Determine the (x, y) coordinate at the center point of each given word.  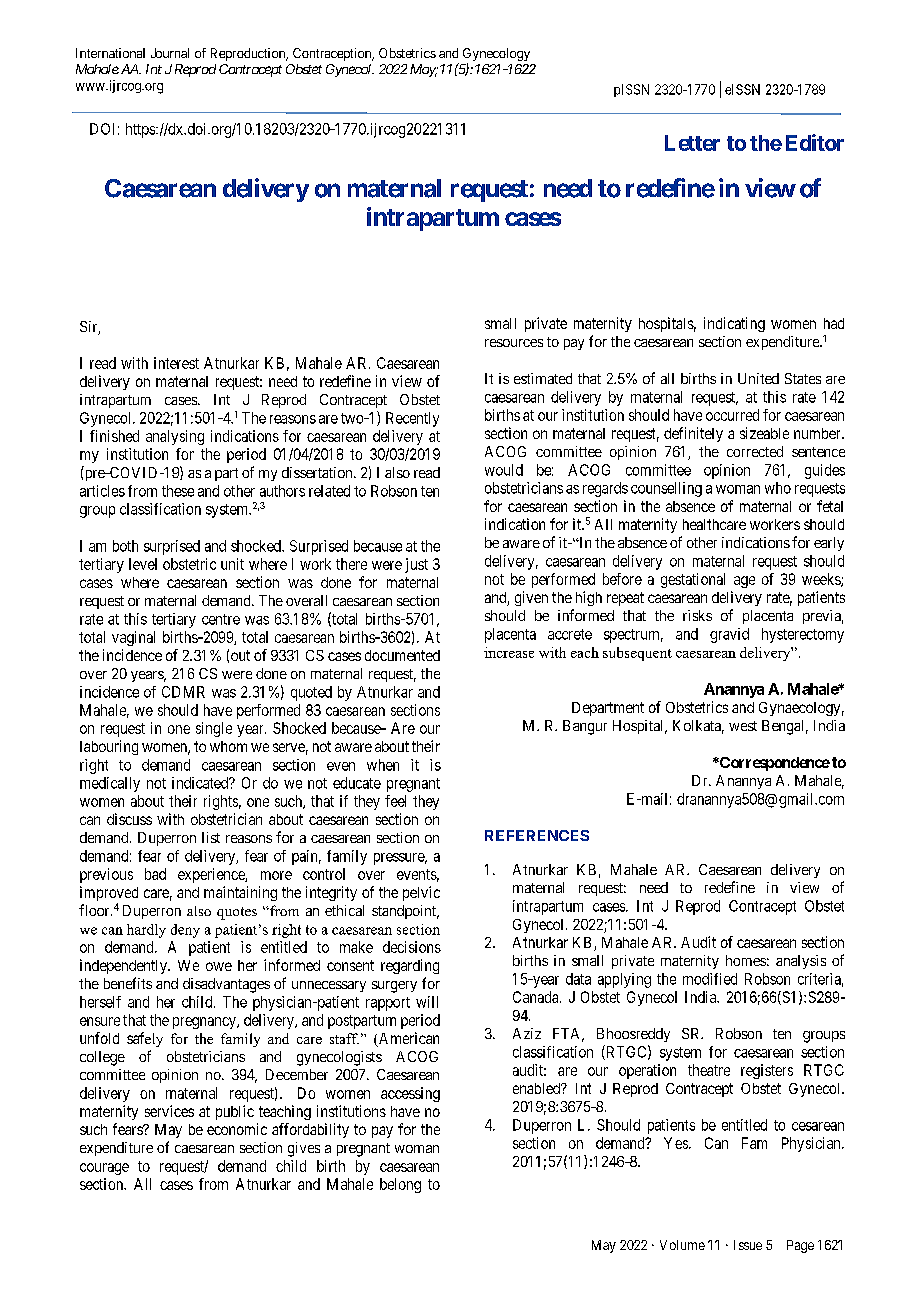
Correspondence (774, 764)
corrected (755, 451)
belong (400, 1185)
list (211, 837)
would (504, 470)
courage (104, 1169)
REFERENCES (537, 835)
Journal (170, 53)
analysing (175, 437)
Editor (815, 142)
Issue (748, 1245)
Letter (692, 143)
